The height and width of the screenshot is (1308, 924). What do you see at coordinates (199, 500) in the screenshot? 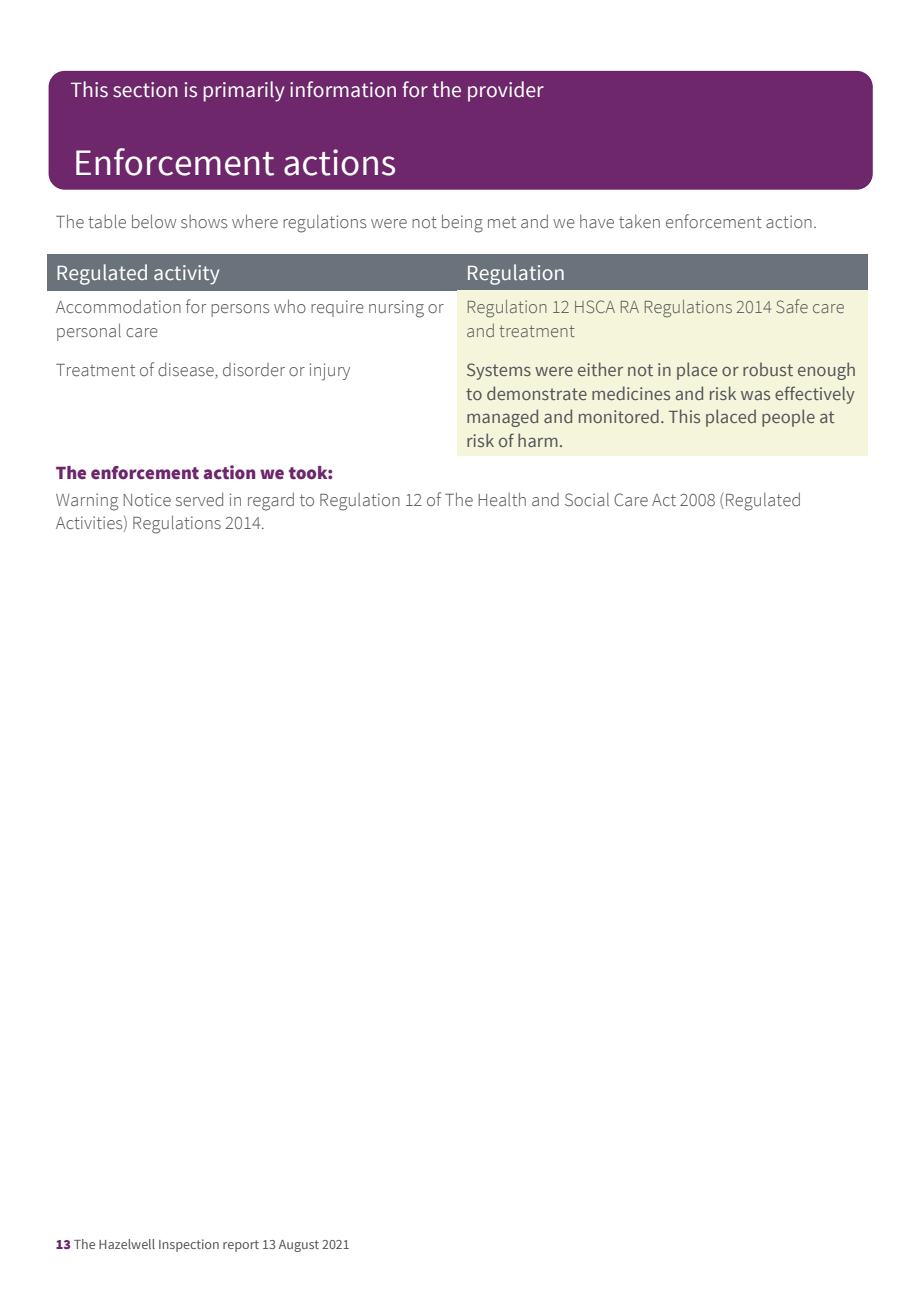
I see `served` at bounding box center [199, 500].
